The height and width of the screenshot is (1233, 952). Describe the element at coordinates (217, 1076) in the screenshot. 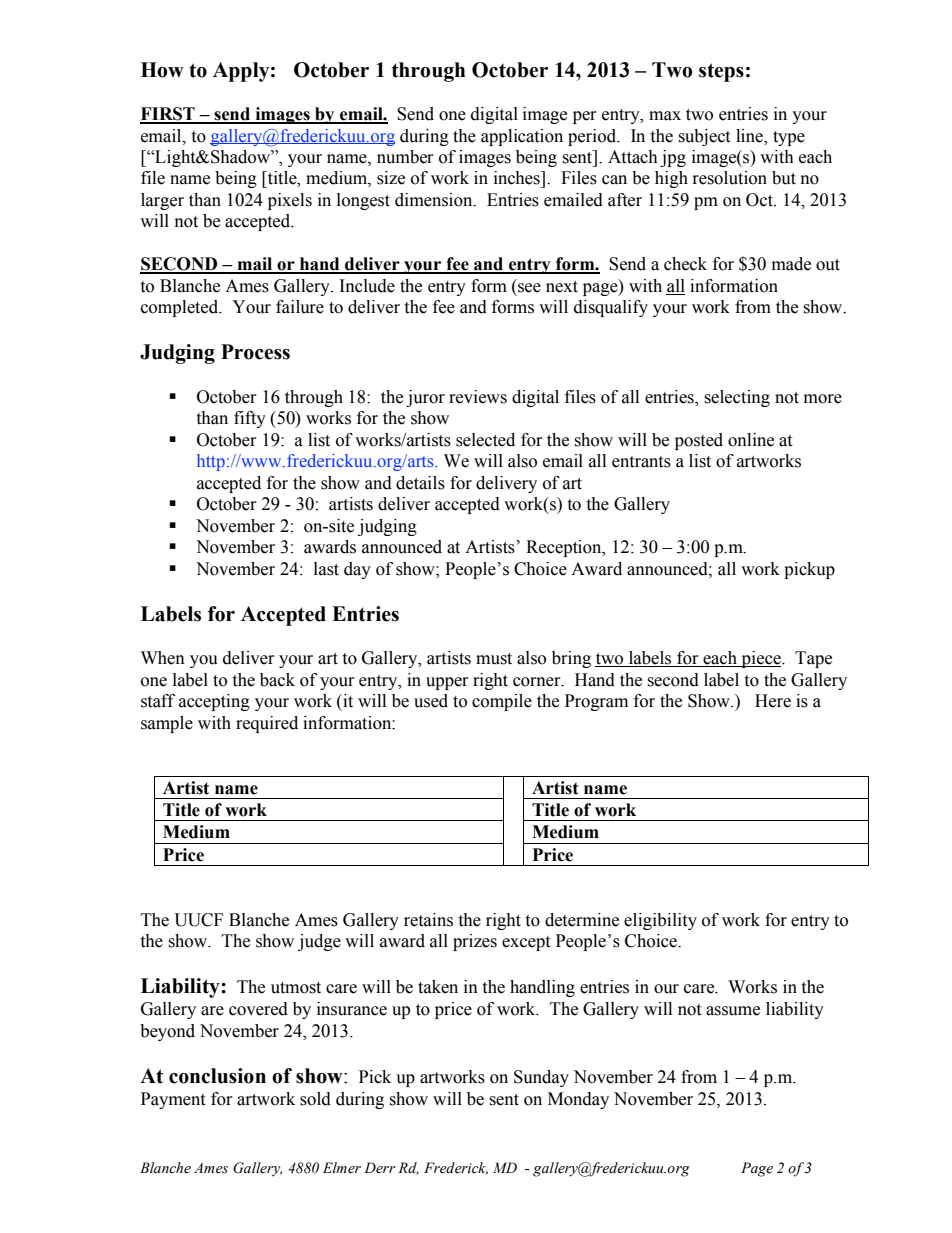

I see `conclusion` at that location.
